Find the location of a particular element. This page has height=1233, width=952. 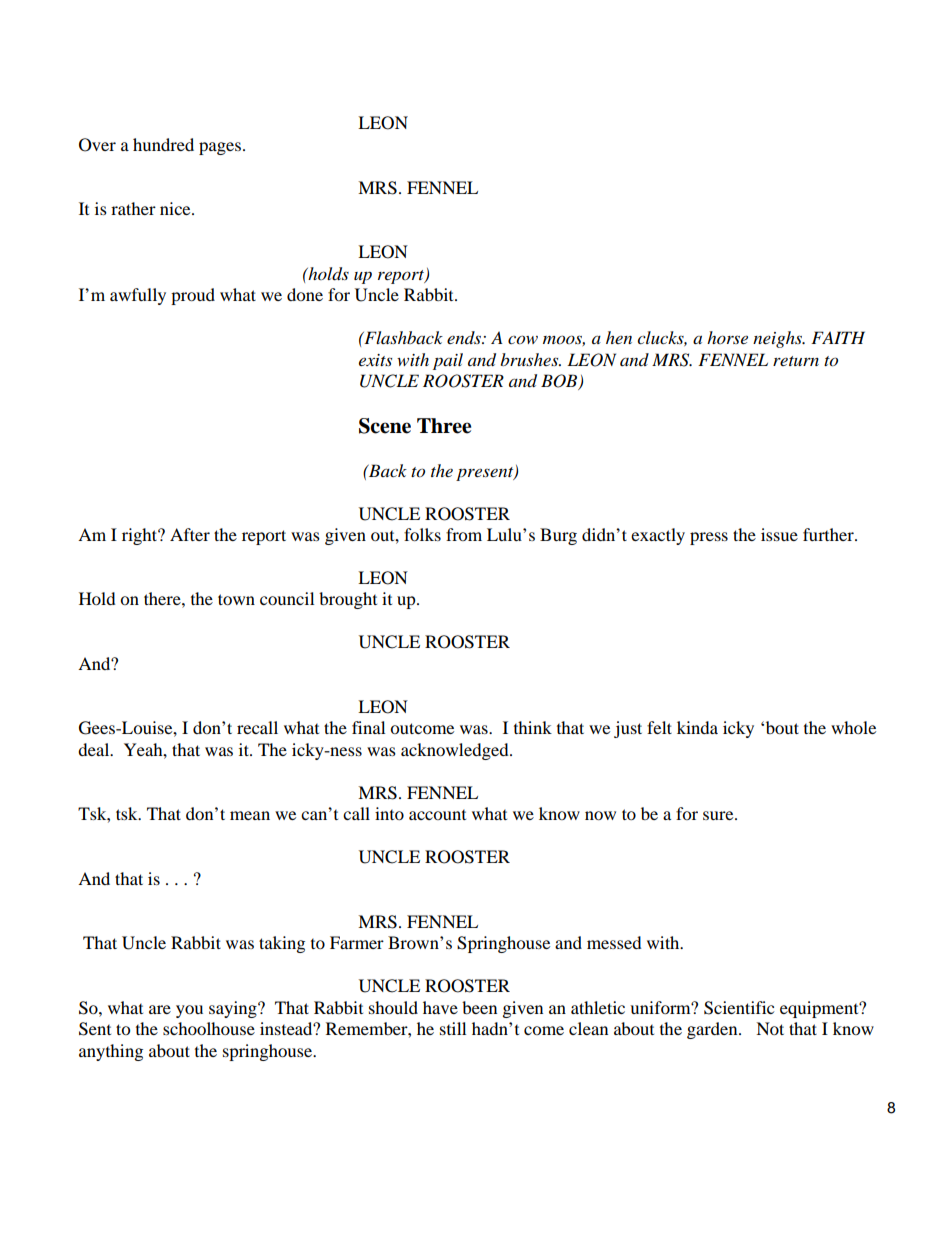

Three is located at coordinates (444, 426).
